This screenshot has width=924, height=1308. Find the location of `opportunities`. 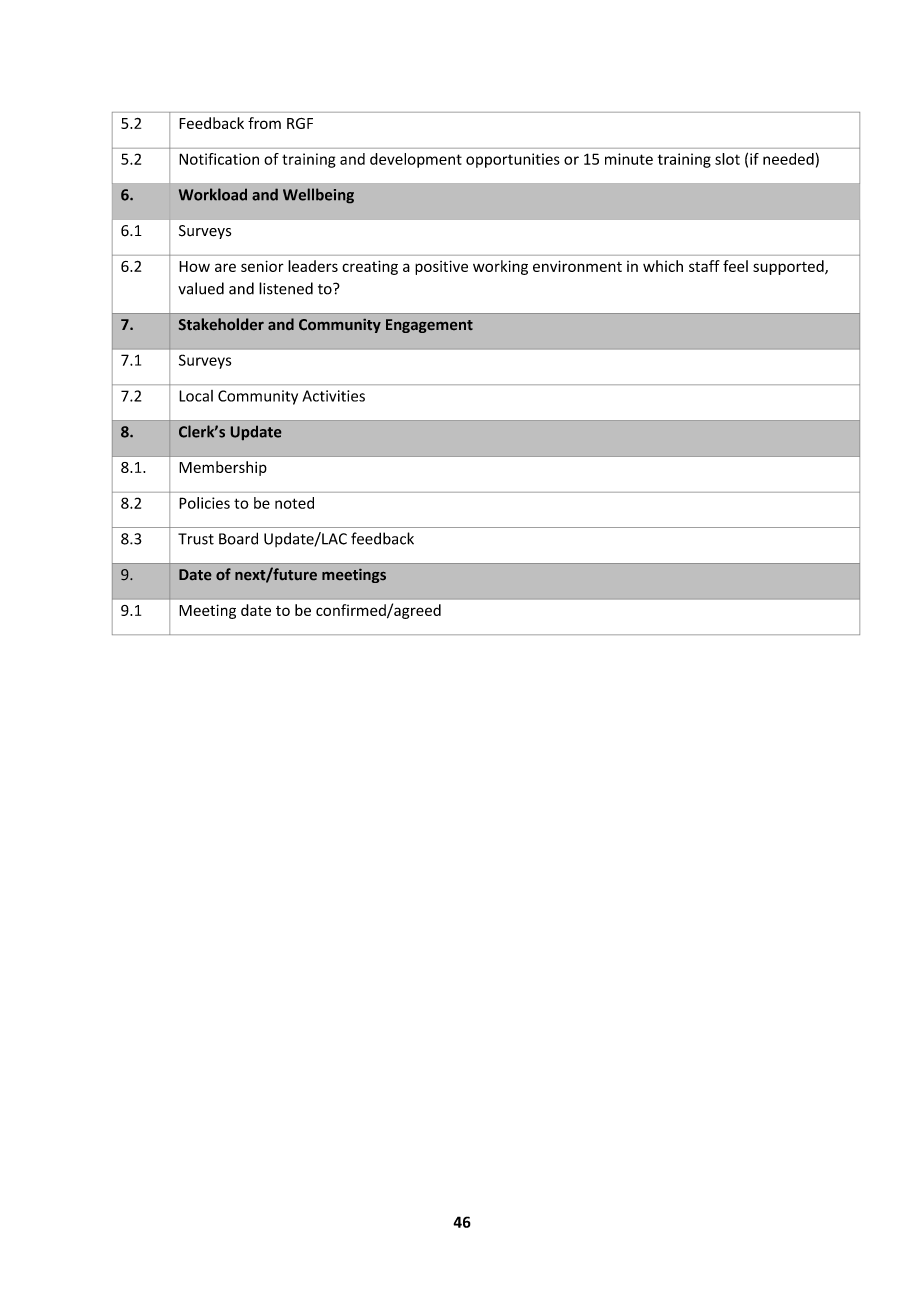

opportunities is located at coordinates (513, 160).
